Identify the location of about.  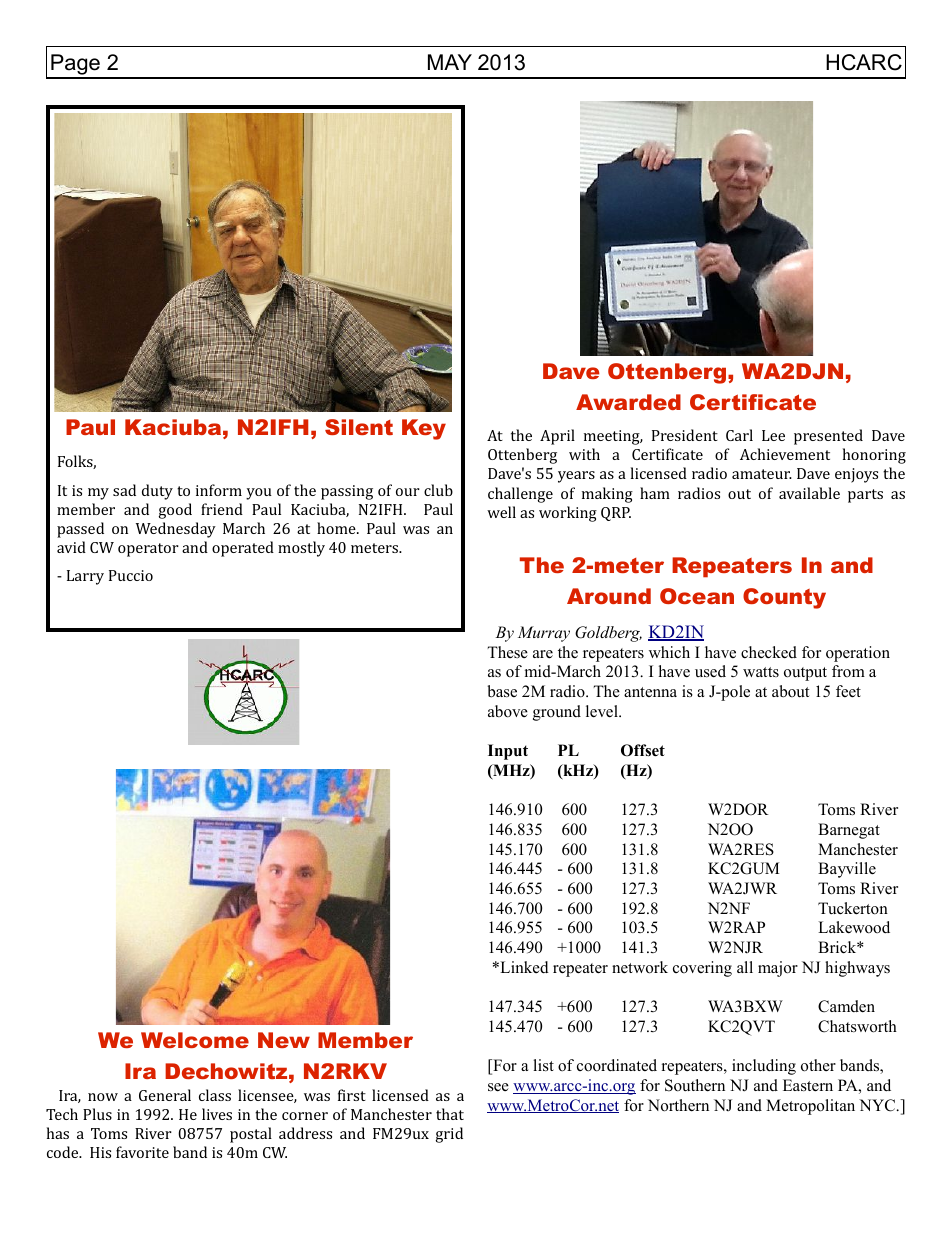
(790, 691).
